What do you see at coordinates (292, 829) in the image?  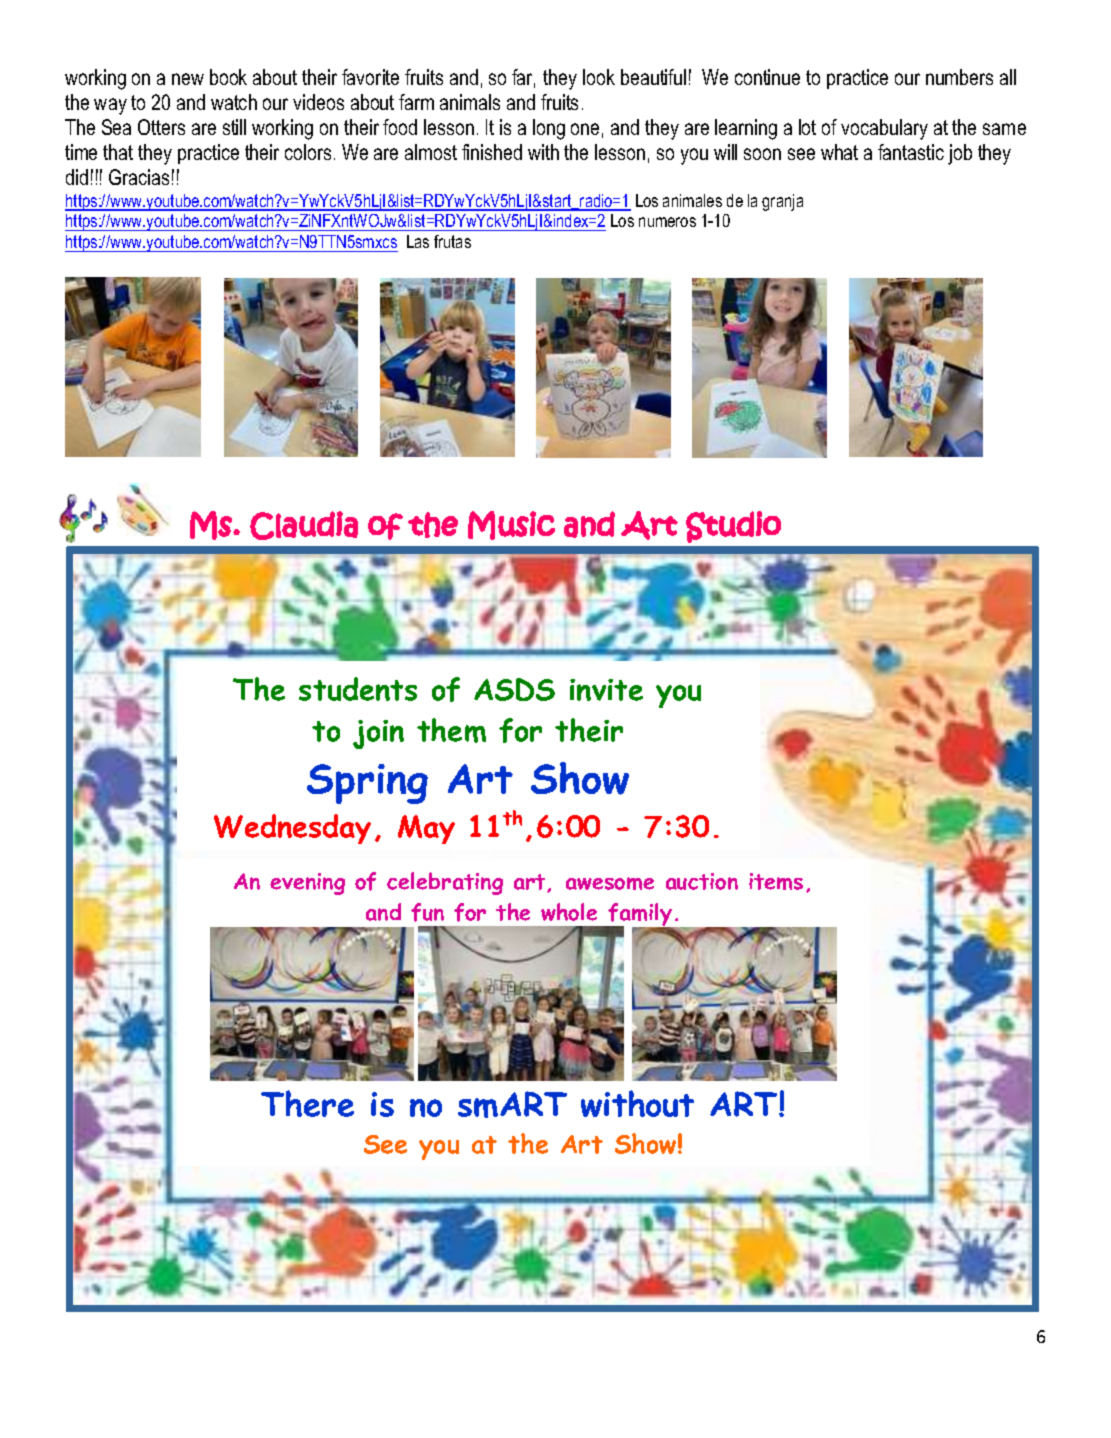 I see `Wednesday` at bounding box center [292, 829].
